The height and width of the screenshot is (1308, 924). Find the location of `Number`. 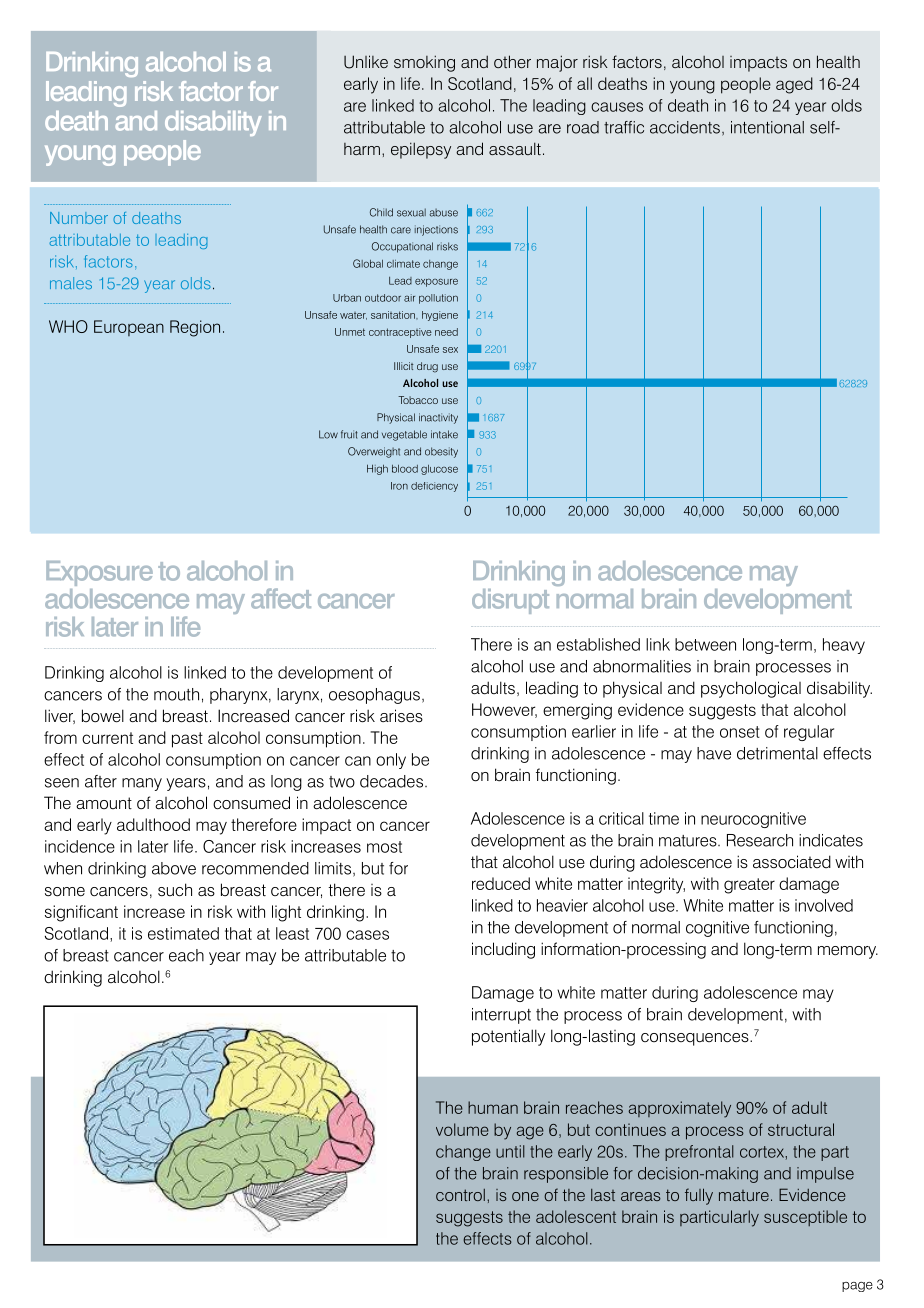

Number is located at coordinates (79, 218).
